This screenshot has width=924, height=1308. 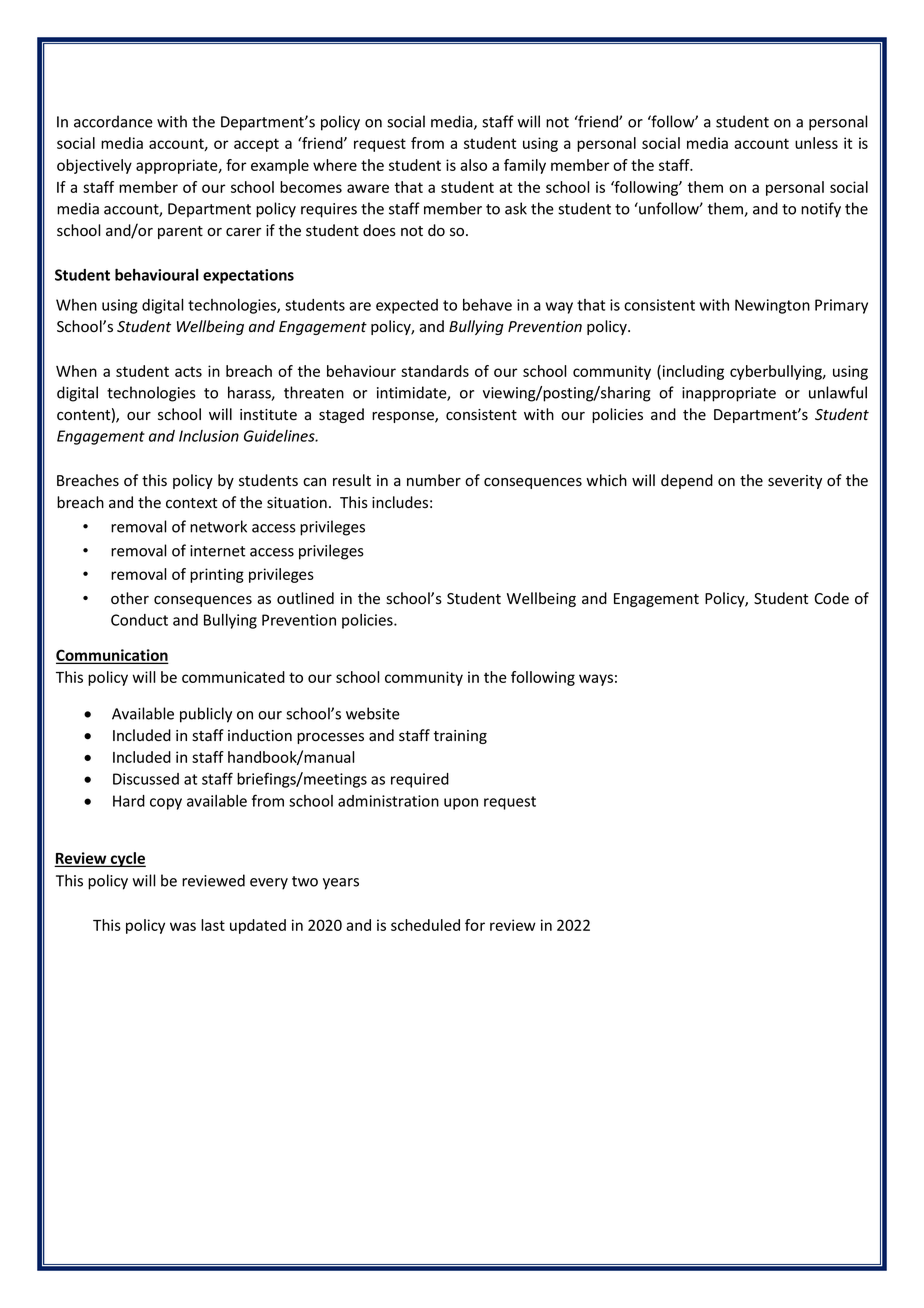 What do you see at coordinates (373, 713) in the screenshot?
I see `website` at bounding box center [373, 713].
